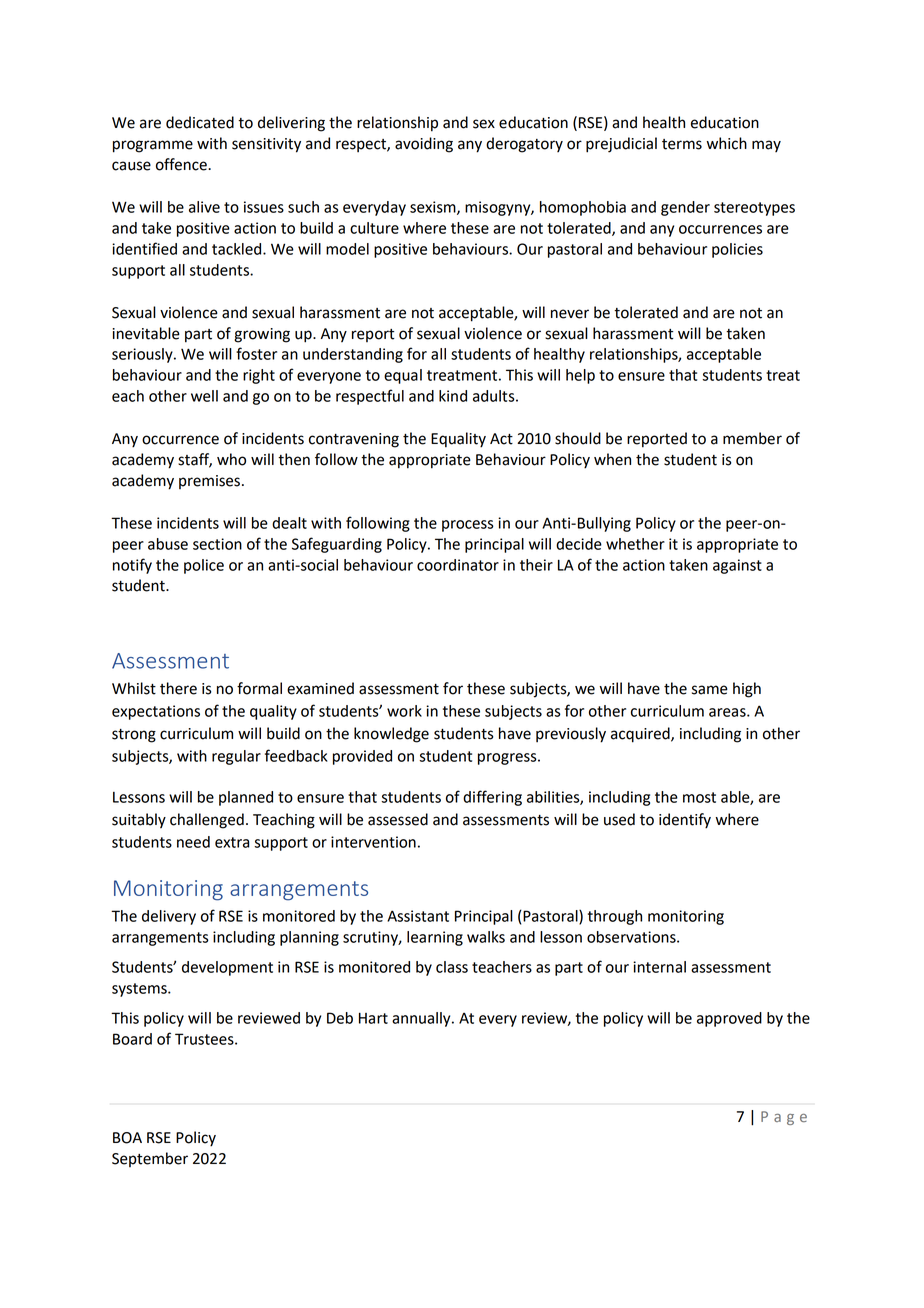  What do you see at coordinates (752, 438) in the page?
I see `member` at bounding box center [752, 438].
